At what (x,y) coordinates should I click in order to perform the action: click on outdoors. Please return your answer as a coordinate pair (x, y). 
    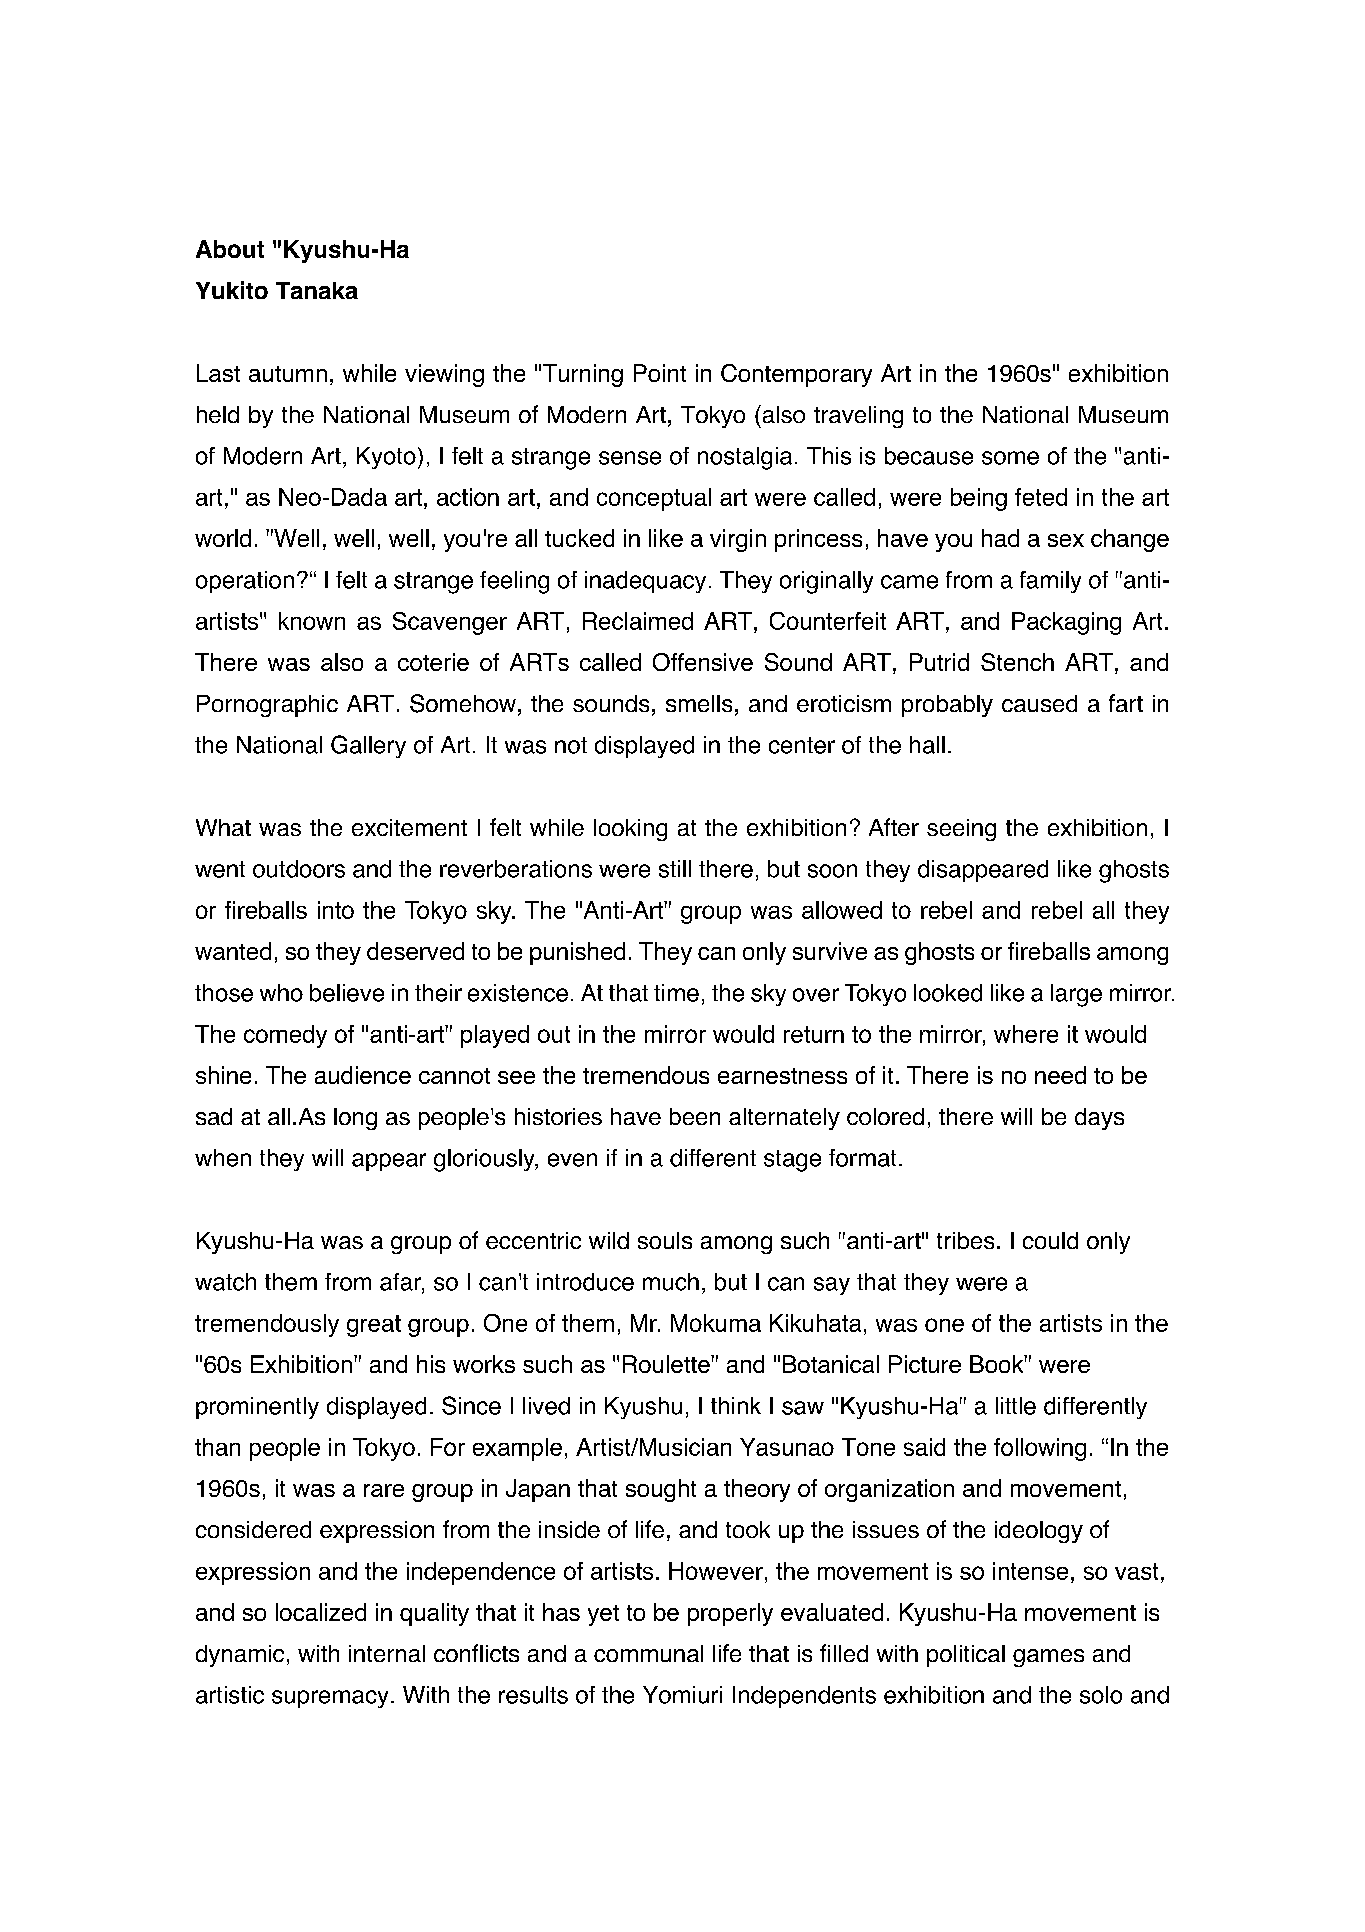
    Looking at the image, I should click on (299, 869).
